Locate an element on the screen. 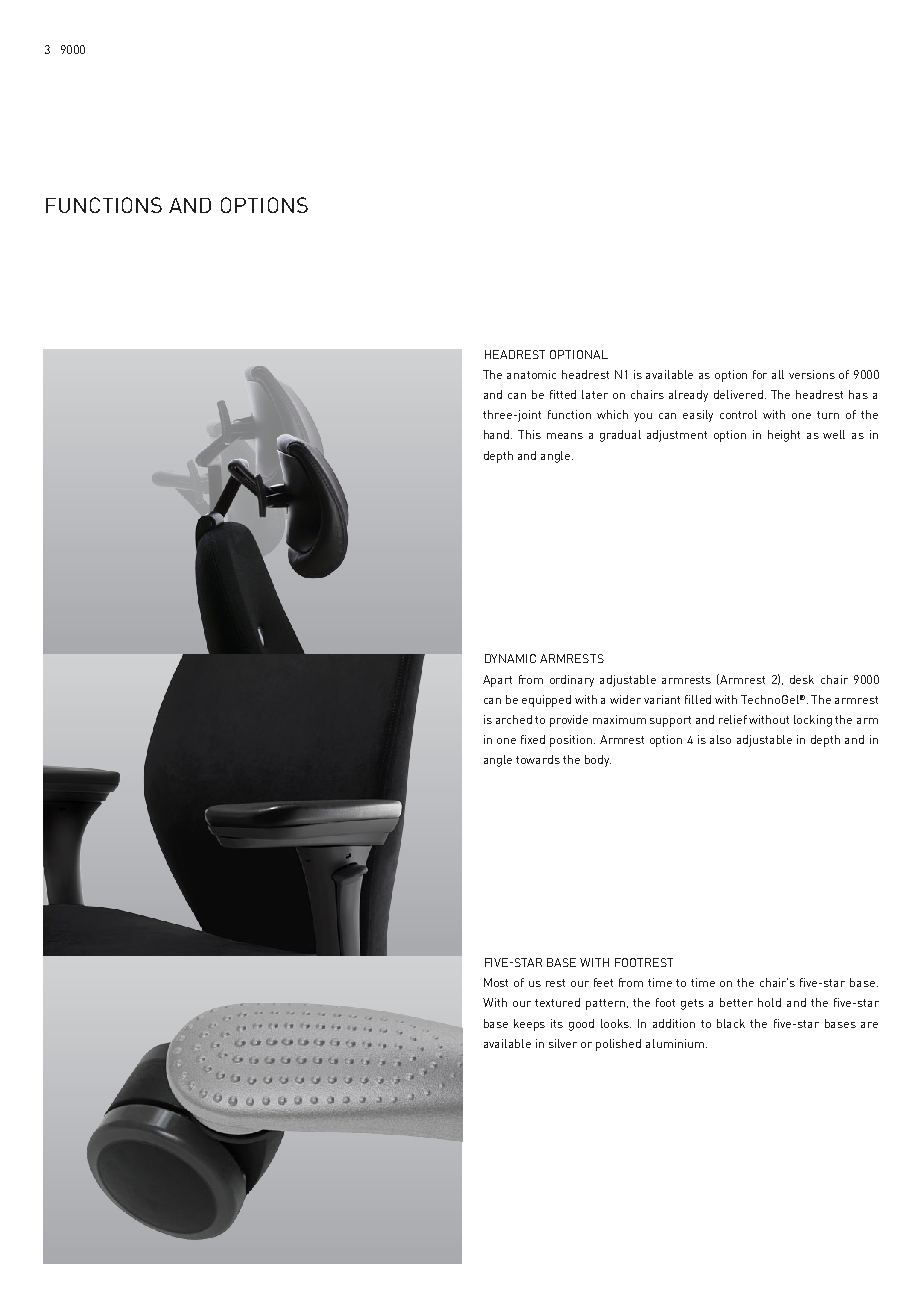  turn is located at coordinates (828, 415).
